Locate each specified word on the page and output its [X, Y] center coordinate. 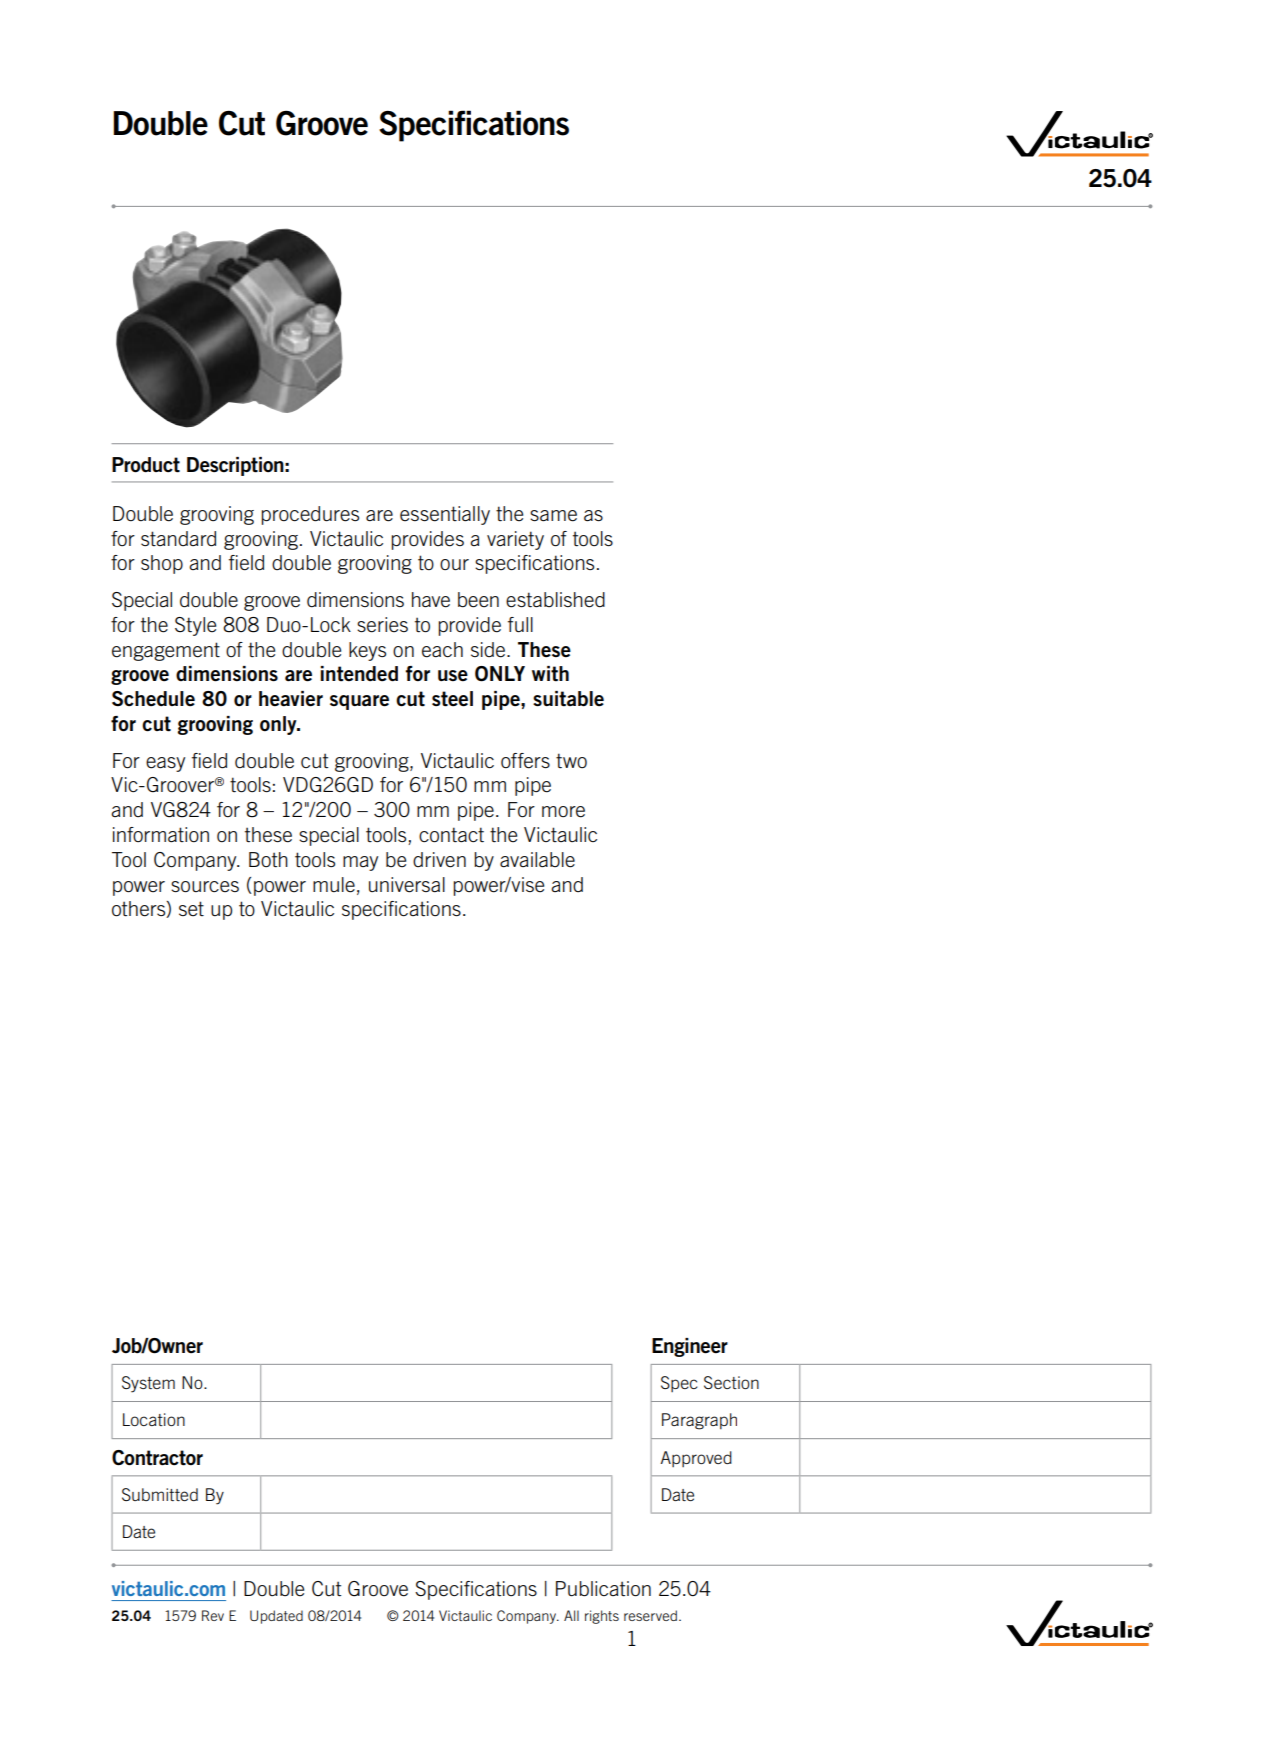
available [537, 860]
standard [178, 539]
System [148, 1384]
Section [731, 1382]
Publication [603, 1589]
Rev [213, 1615]
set [191, 909]
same [553, 516]
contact [451, 835]
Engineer [690, 1347]
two [571, 761]
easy [165, 764]
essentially [445, 515]
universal [407, 885]
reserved [650, 1615]
